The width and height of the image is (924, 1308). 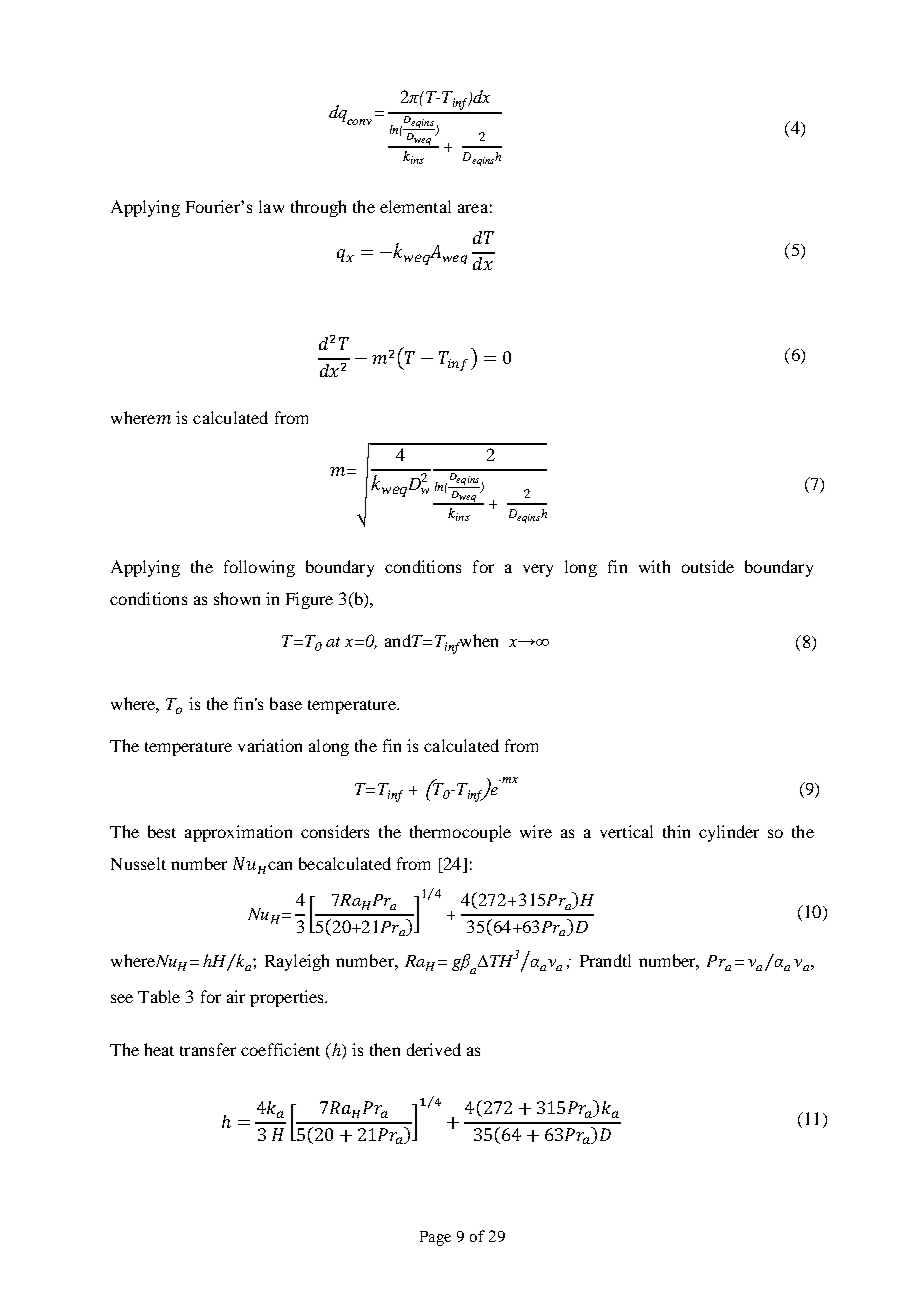 What do you see at coordinates (415, 206) in the image?
I see `elemental` at bounding box center [415, 206].
